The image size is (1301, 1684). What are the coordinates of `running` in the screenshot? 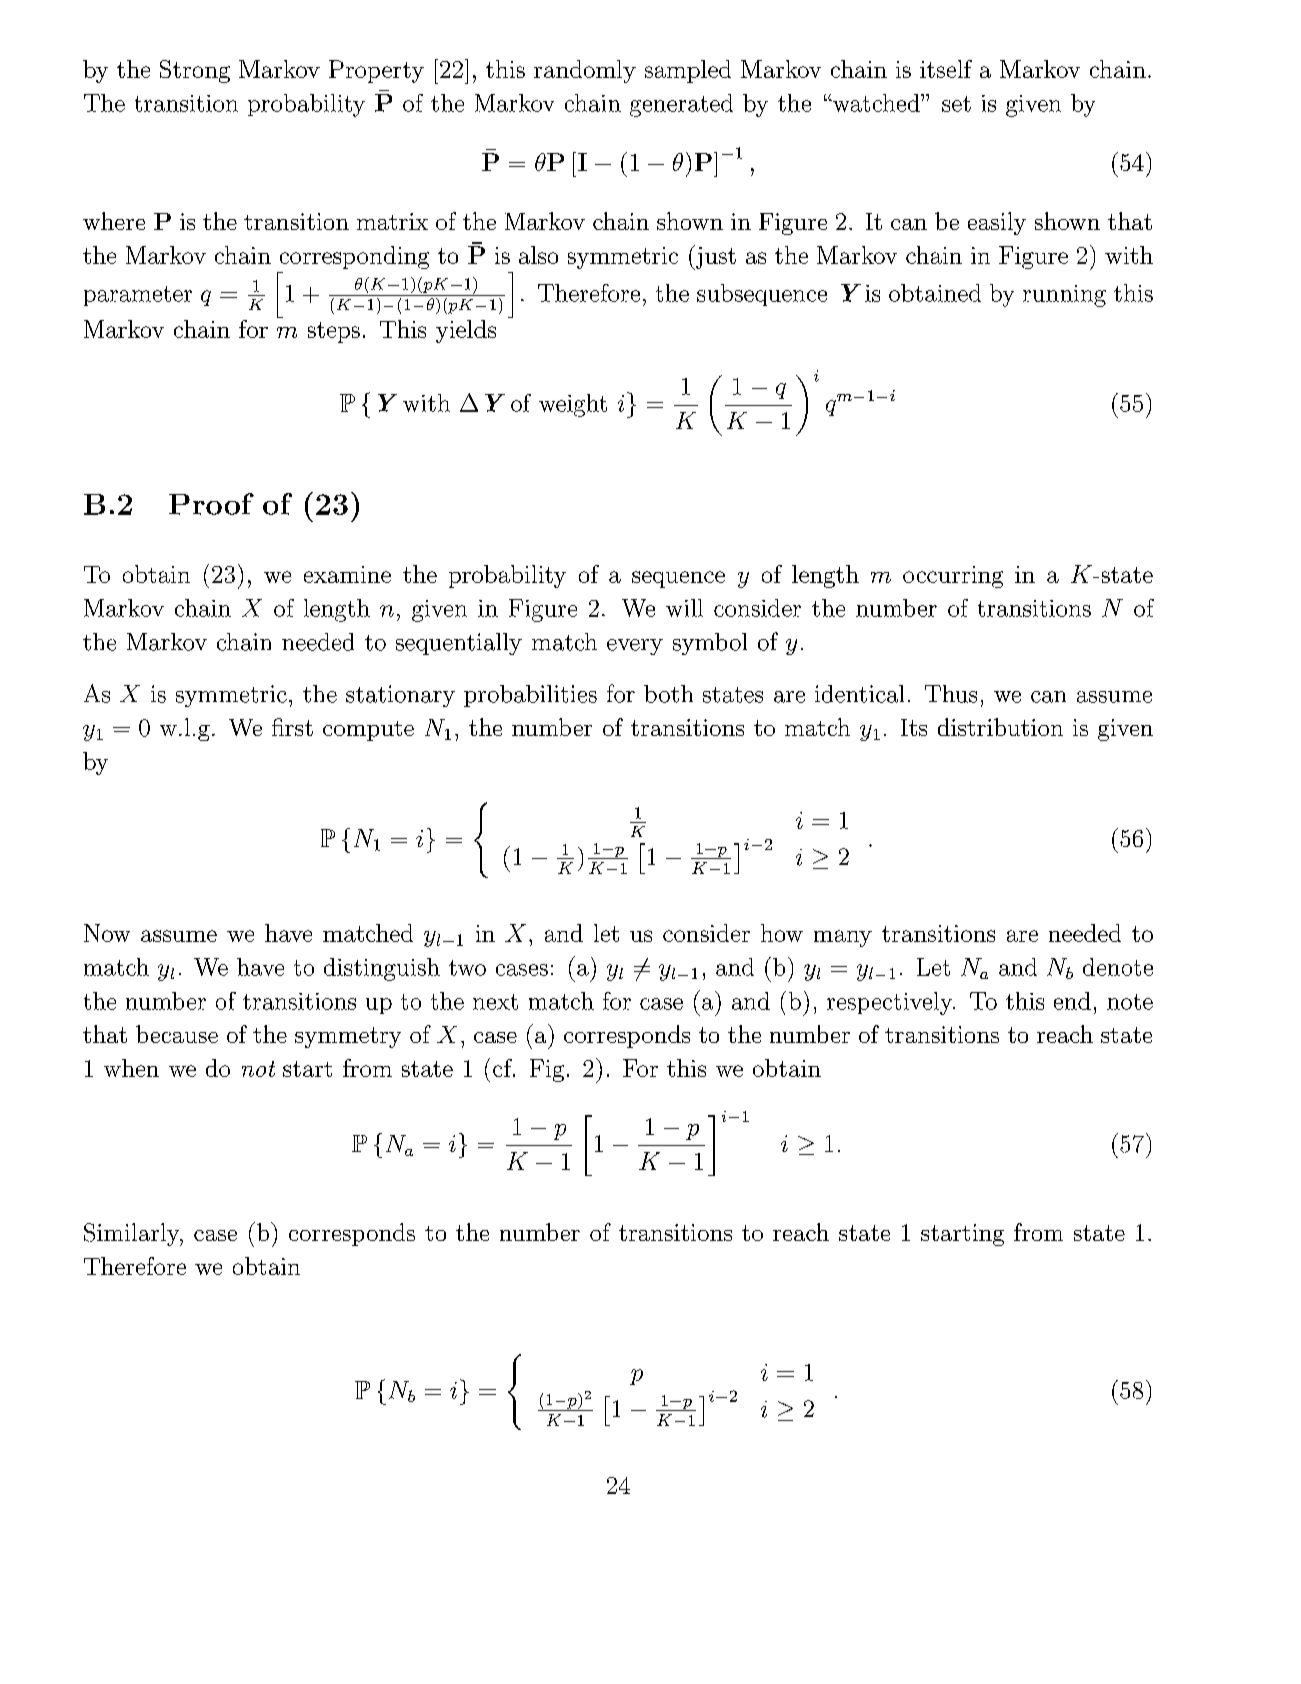 It's located at (1064, 296).
